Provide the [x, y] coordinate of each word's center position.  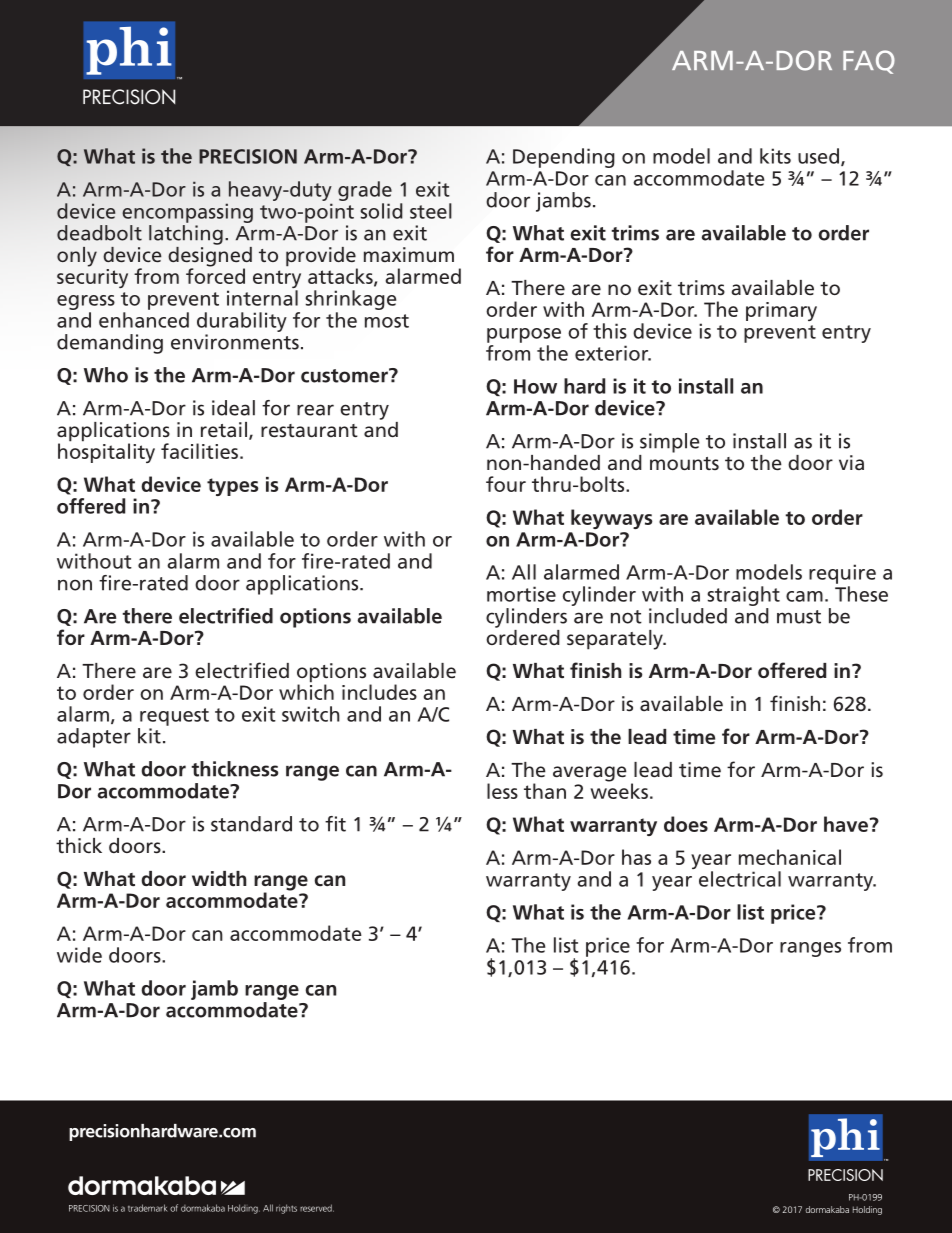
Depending [564, 158]
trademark [148, 1208]
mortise [521, 594]
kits [775, 156]
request [174, 717]
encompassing [187, 213]
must [799, 617]
